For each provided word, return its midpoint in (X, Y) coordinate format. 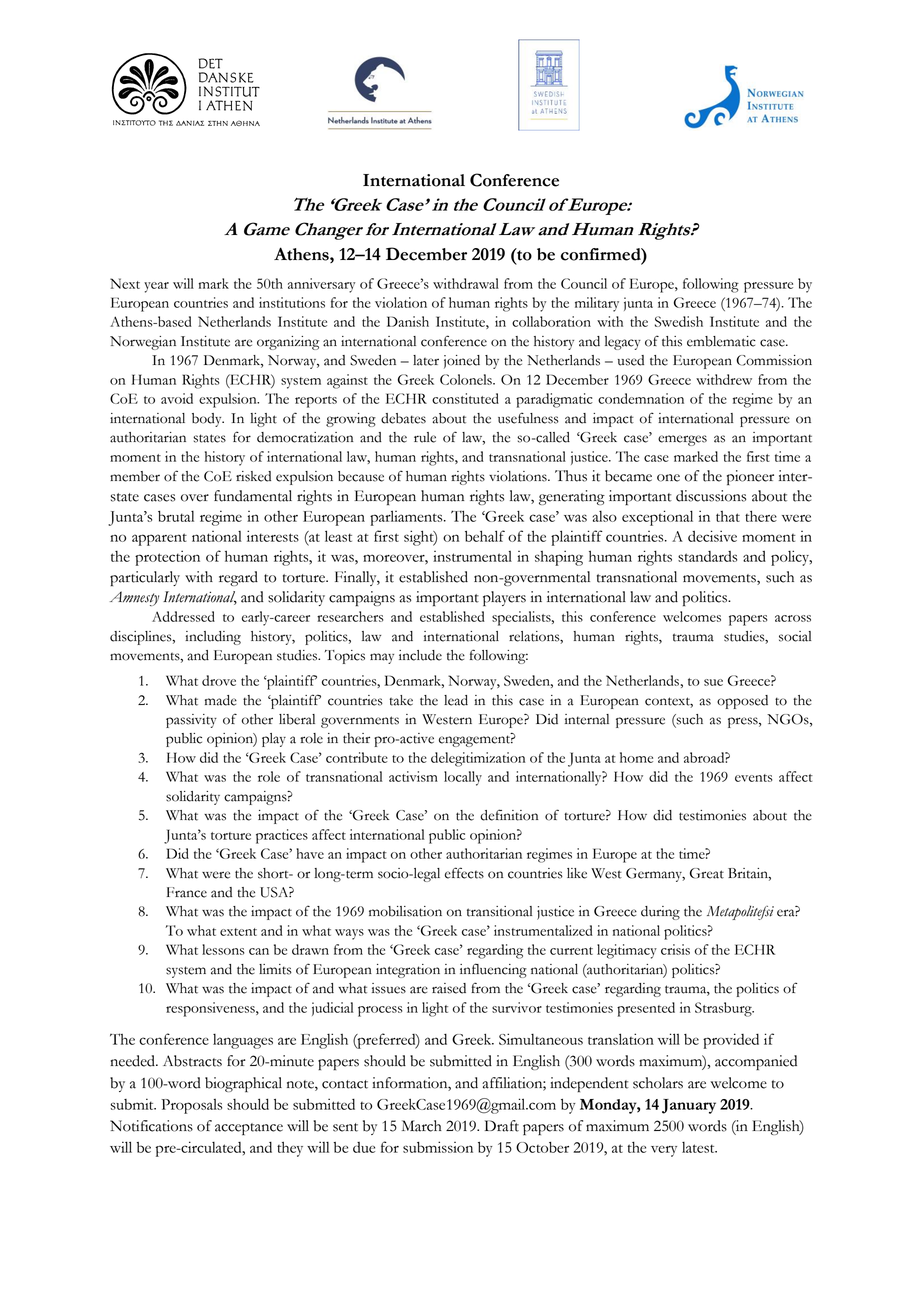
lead (456, 700)
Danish (408, 321)
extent (238, 932)
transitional (499, 911)
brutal (176, 516)
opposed (742, 702)
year (156, 287)
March (422, 1126)
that (728, 516)
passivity (191, 721)
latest (699, 1147)
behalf (485, 536)
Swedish (679, 321)
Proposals (191, 1106)
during (660, 913)
